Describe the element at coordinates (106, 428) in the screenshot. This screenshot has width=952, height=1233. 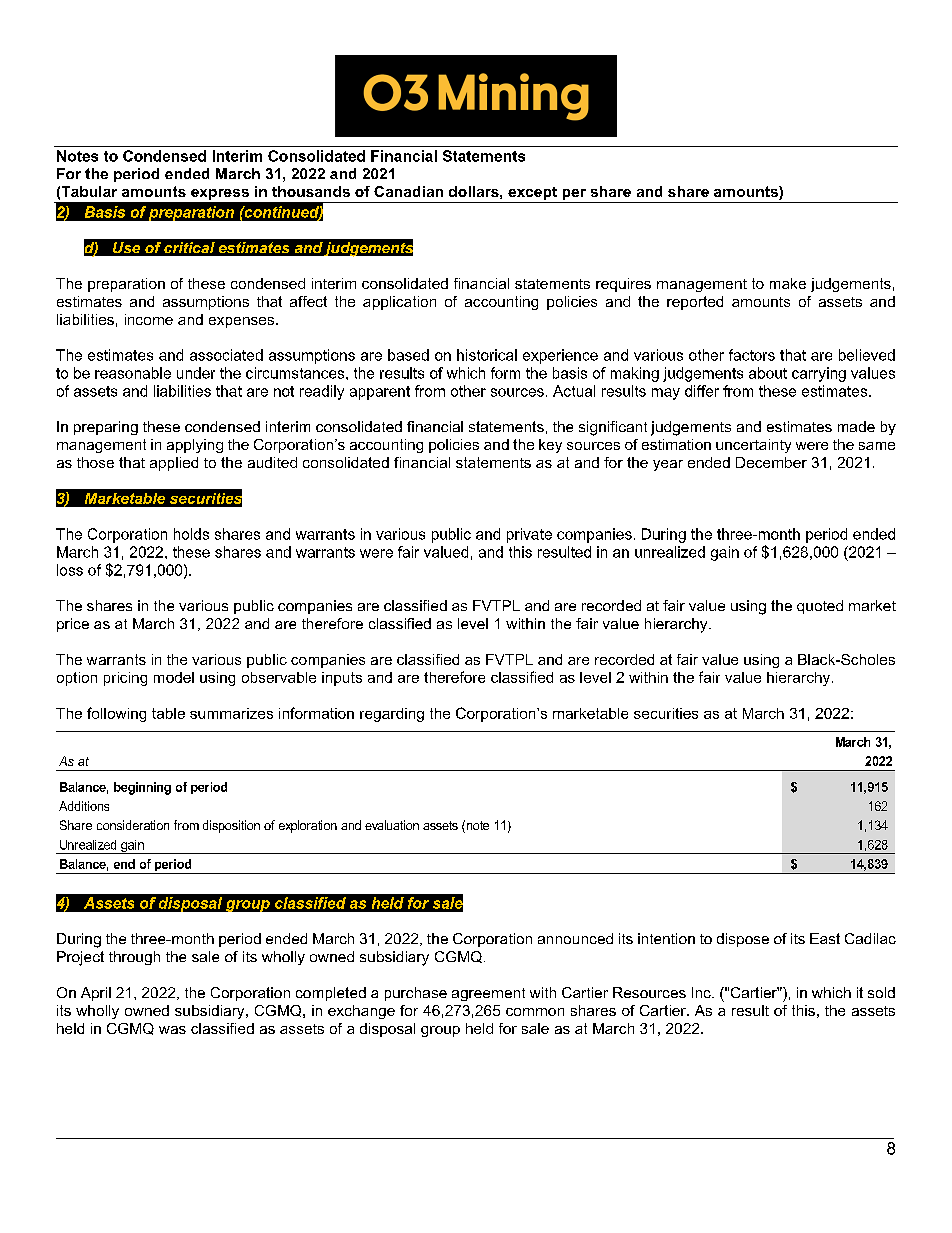
I see `preparing` at that location.
